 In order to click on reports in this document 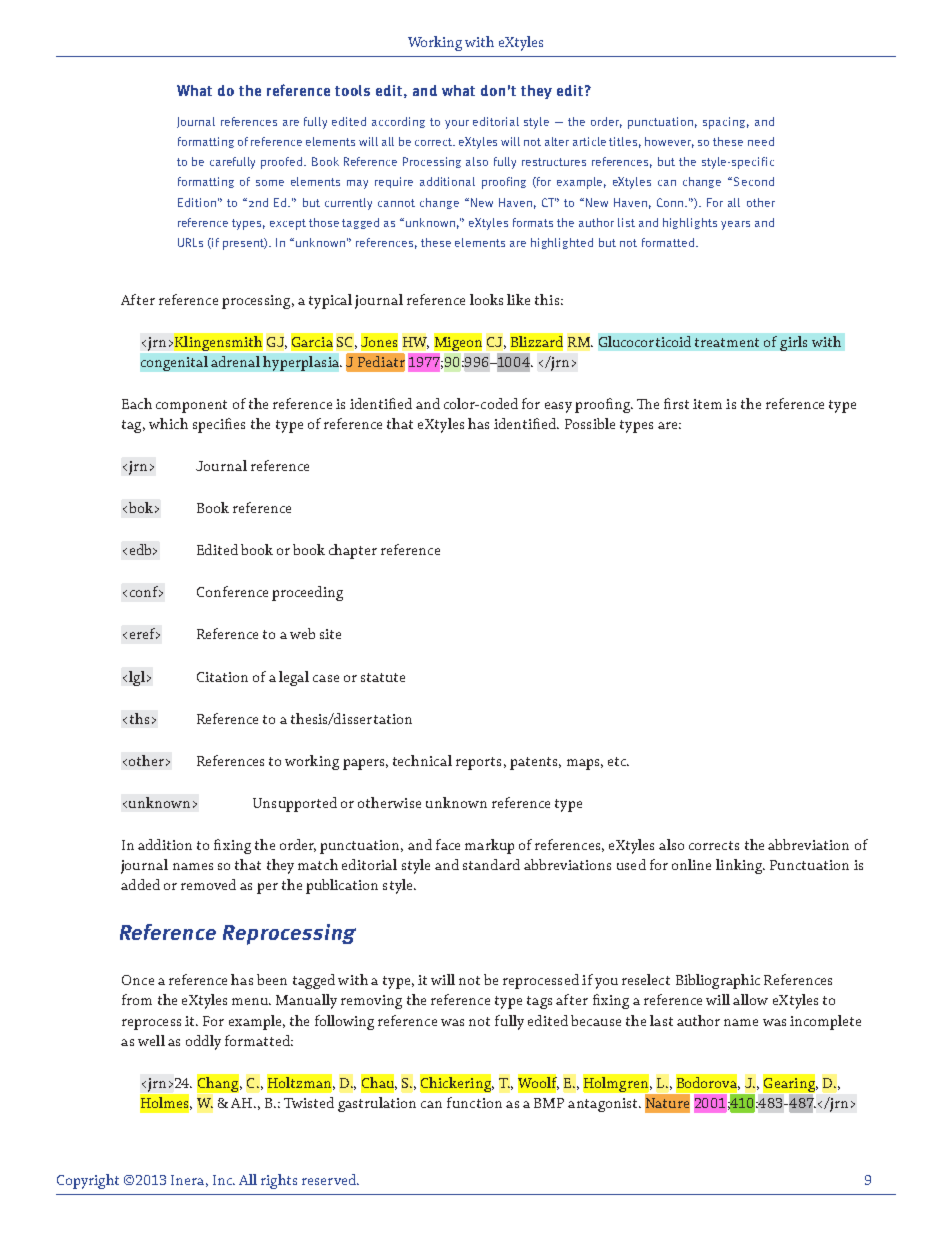, I will do `click(478, 763)`.
